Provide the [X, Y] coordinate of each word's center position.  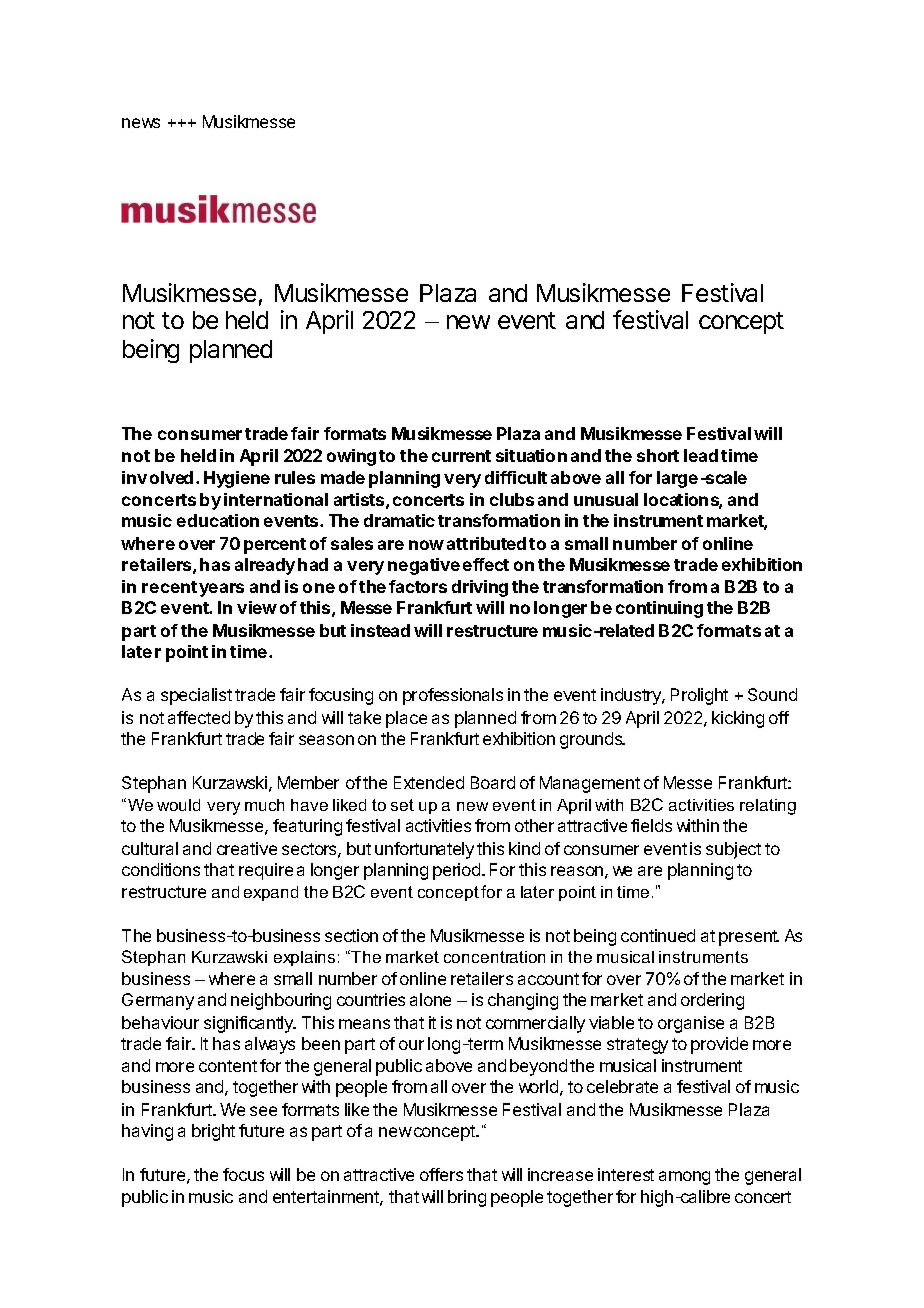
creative [247, 848]
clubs [512, 499]
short [658, 455]
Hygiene [237, 479]
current [461, 456]
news [141, 123]
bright [213, 1132]
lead [701, 455]
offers [441, 1174]
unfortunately [424, 850]
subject [733, 850]
